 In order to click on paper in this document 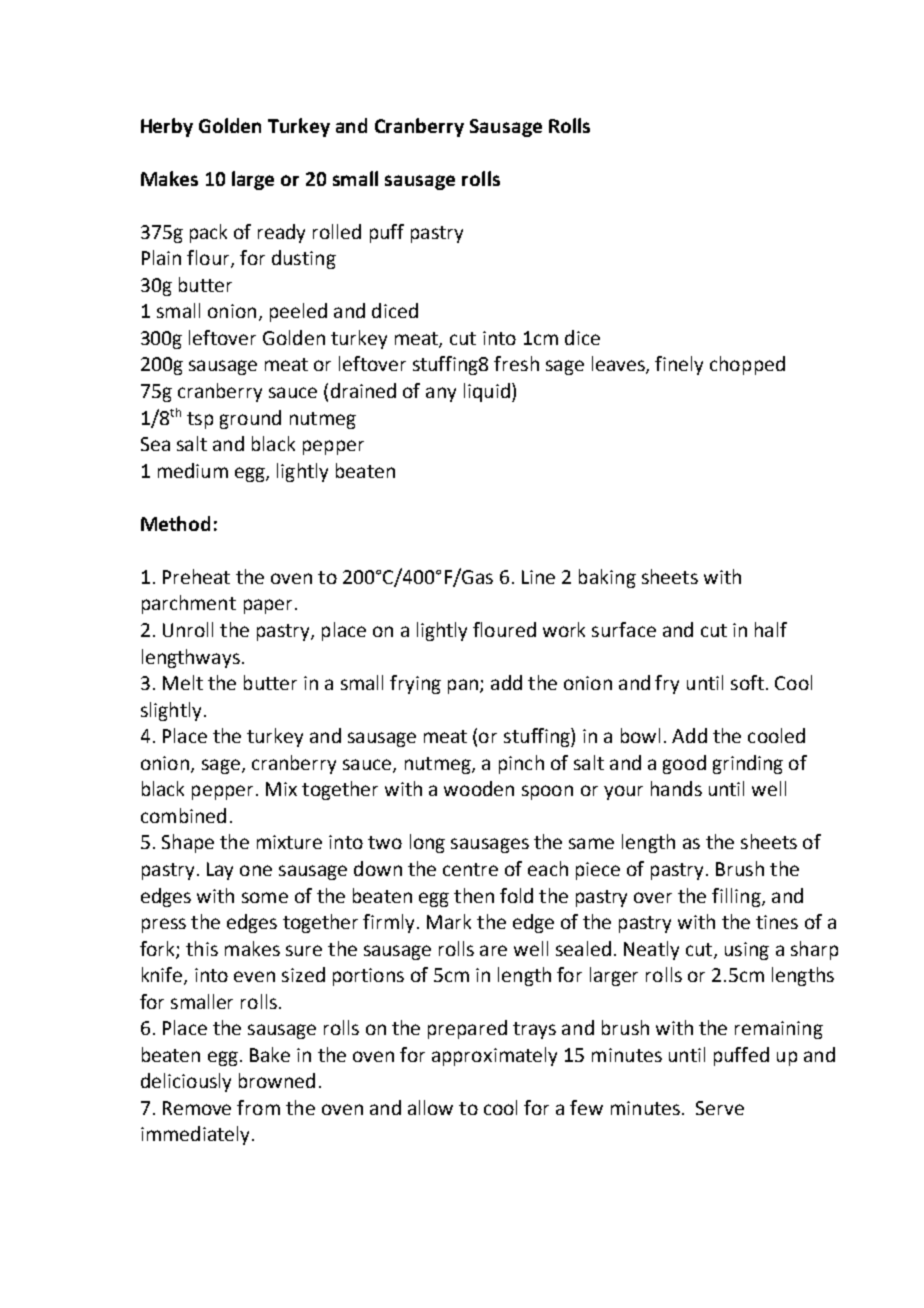, I will do `click(268, 606)`.
